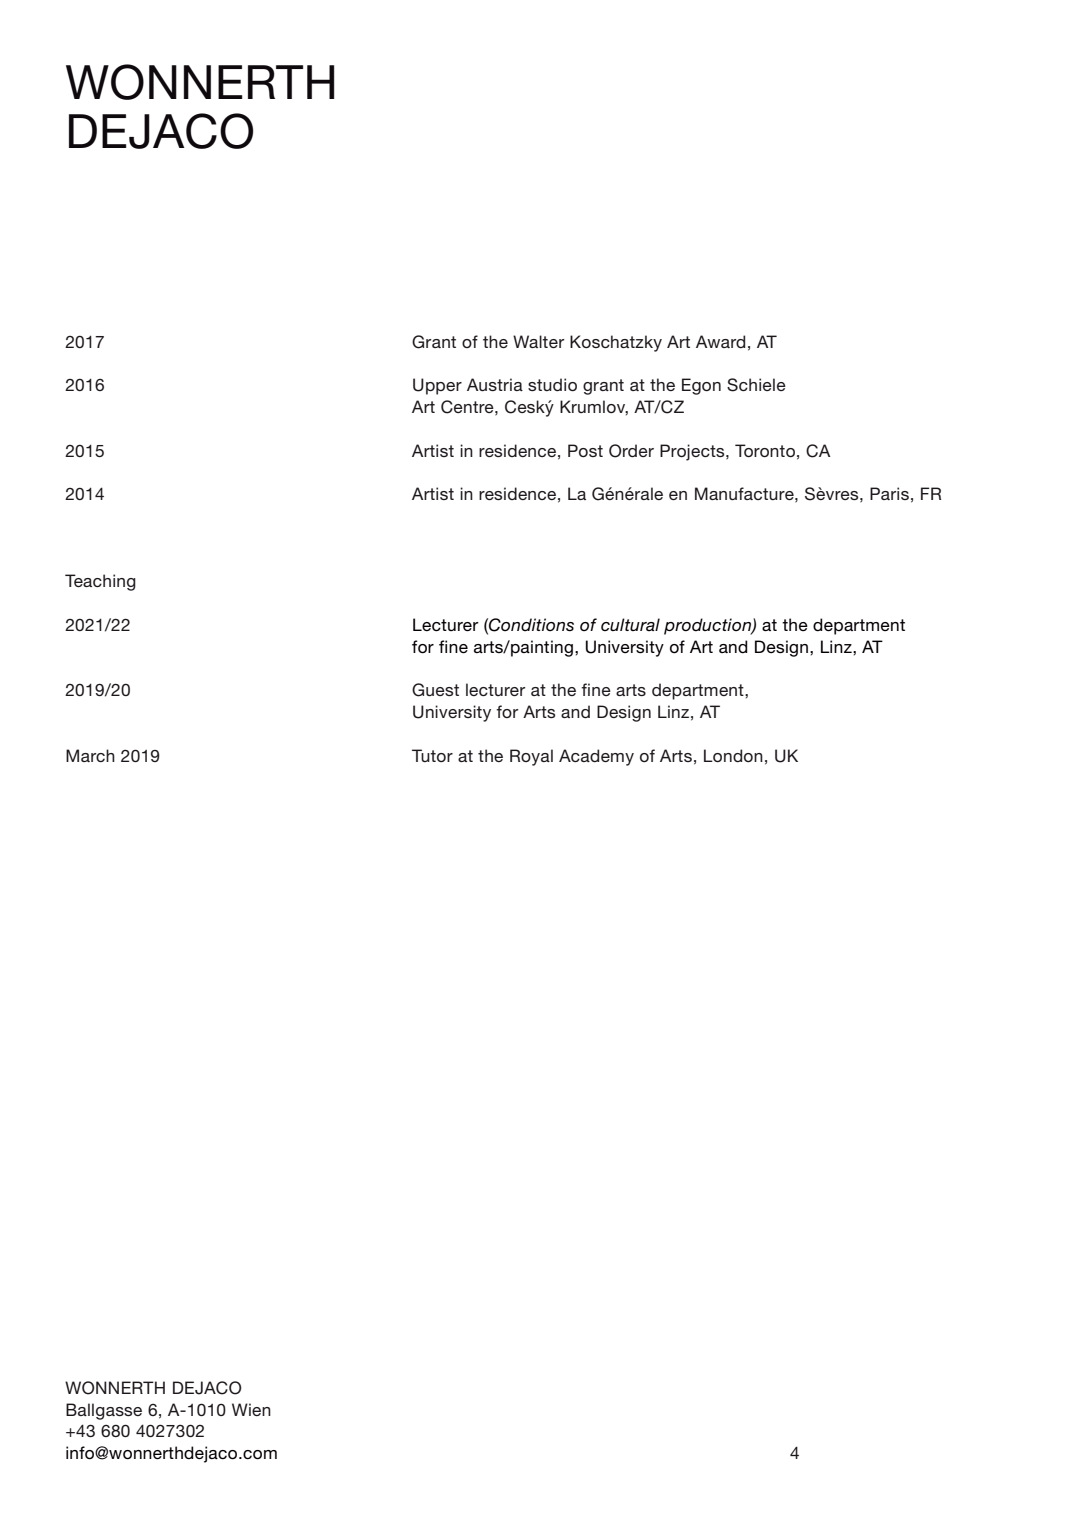  What do you see at coordinates (251, 1409) in the document?
I see `Wien` at bounding box center [251, 1409].
